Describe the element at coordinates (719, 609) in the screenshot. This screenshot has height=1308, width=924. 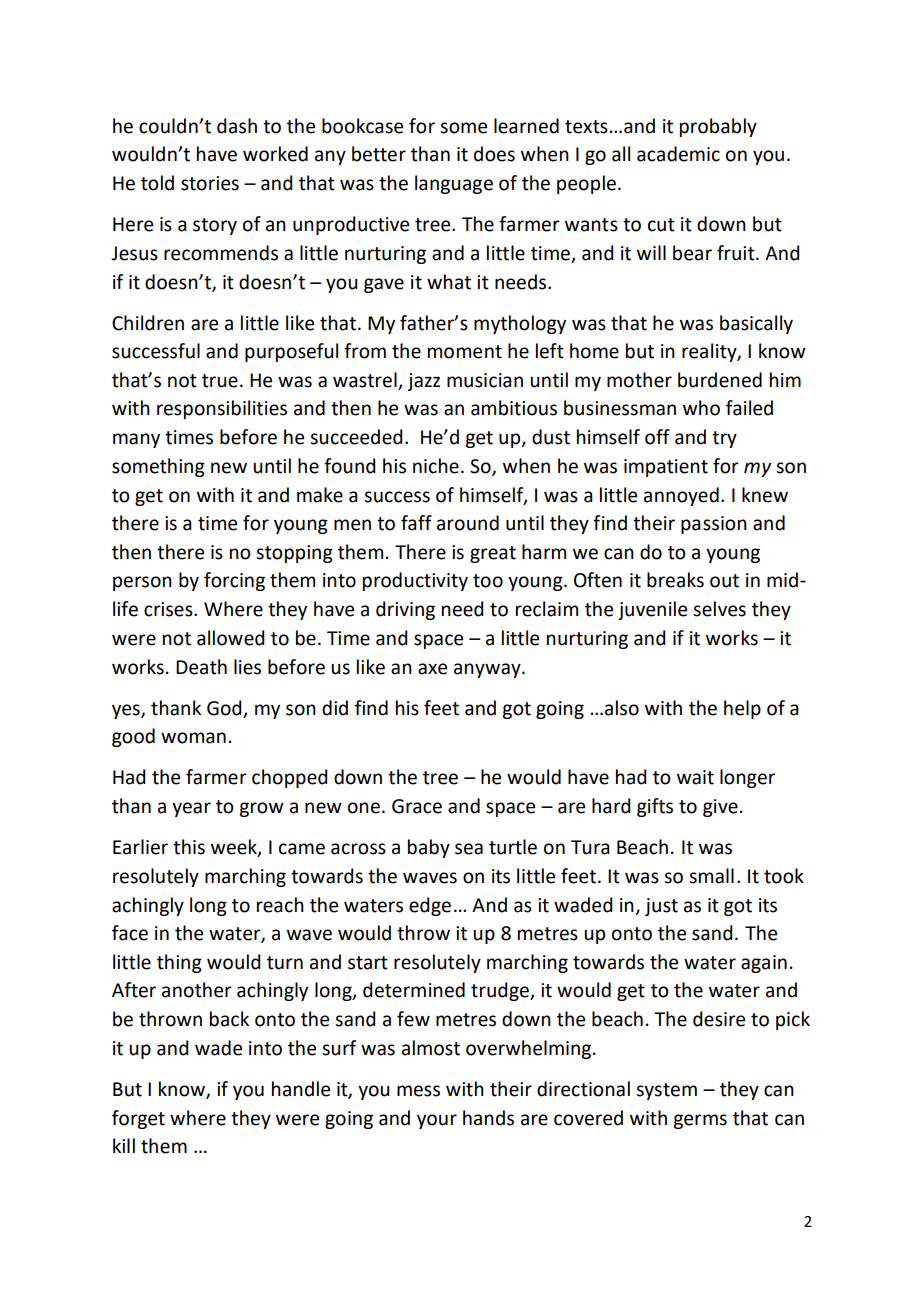
I see `selves` at that location.
